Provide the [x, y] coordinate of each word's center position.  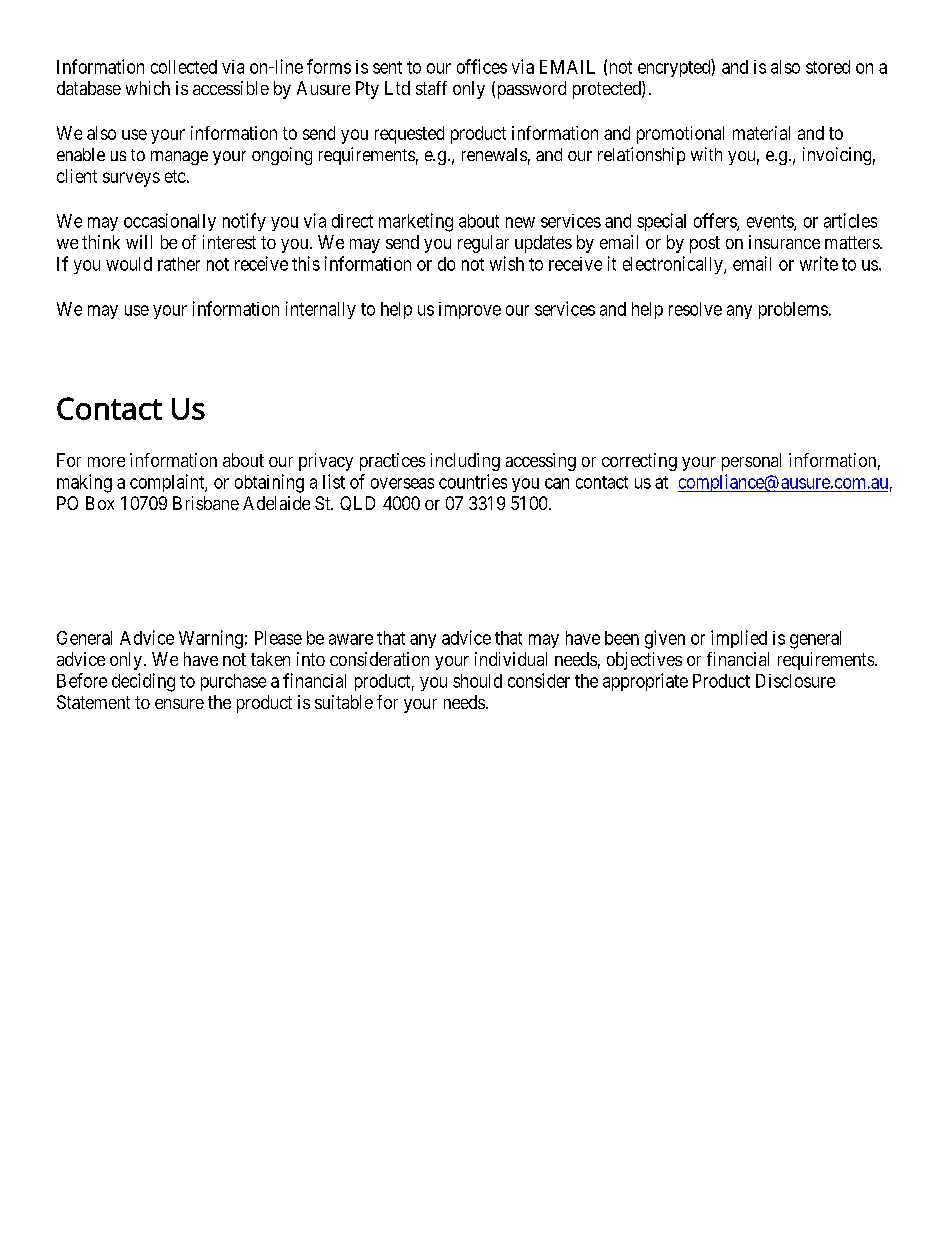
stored [828, 67]
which [148, 88]
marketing [416, 222]
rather [179, 264]
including [465, 462]
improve [470, 310]
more [106, 462]
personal [751, 462]
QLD [357, 503]
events [771, 222]
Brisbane [206, 503]
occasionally [170, 222]
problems [793, 310]
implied [739, 639]
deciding [143, 682]
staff [431, 88]
